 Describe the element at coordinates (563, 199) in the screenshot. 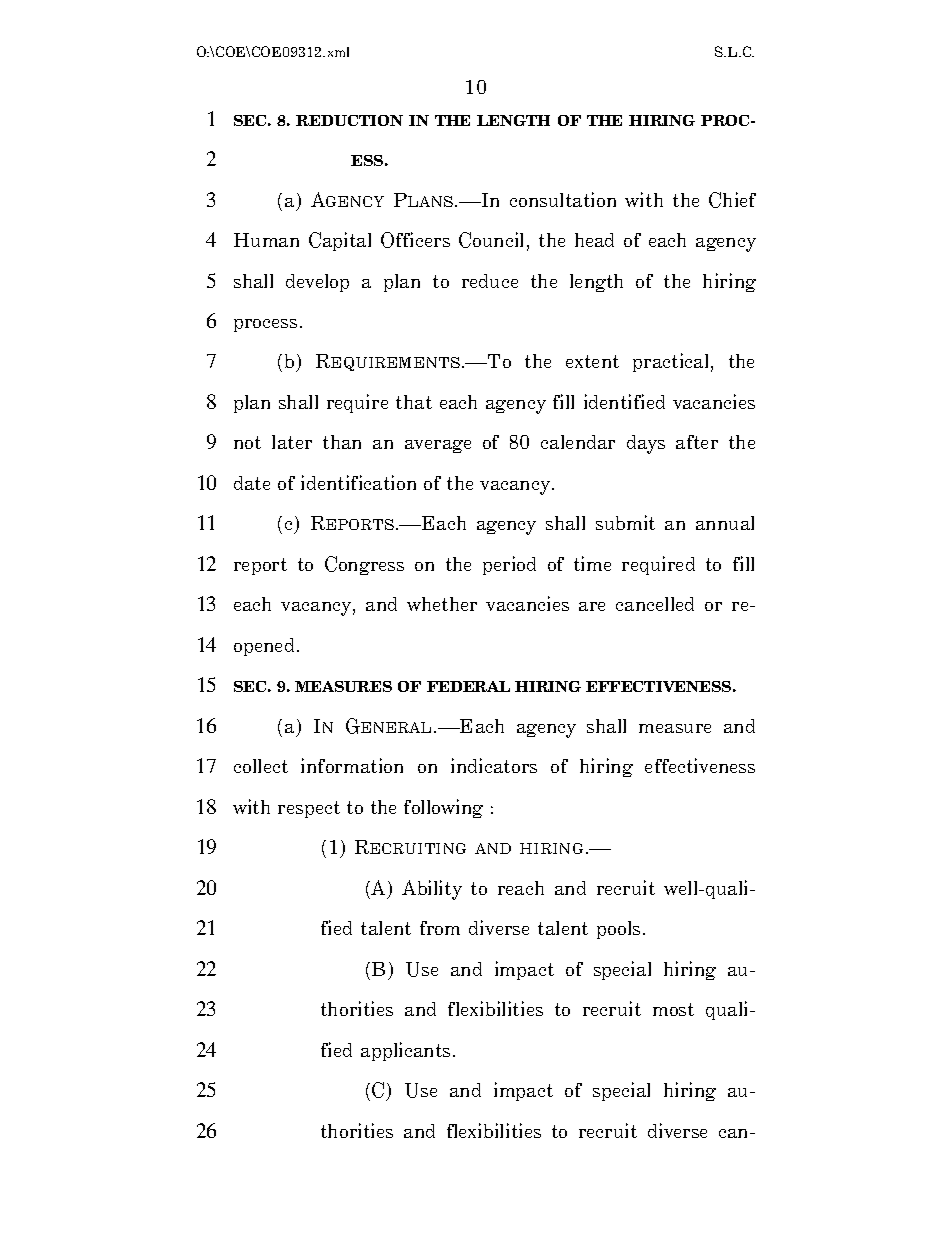

I see `consultation` at that location.
